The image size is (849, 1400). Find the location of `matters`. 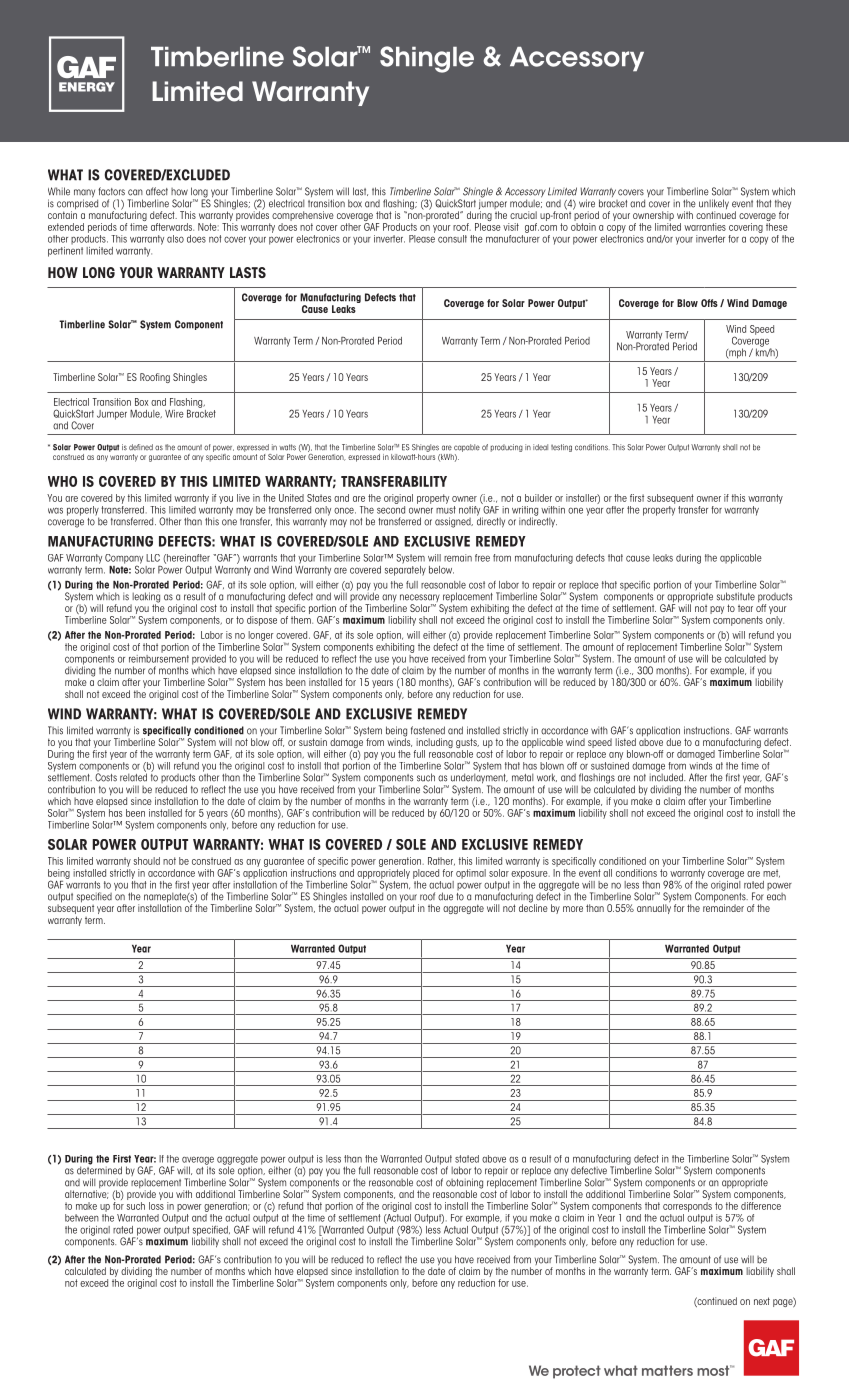

matters is located at coordinates (667, 1370).
